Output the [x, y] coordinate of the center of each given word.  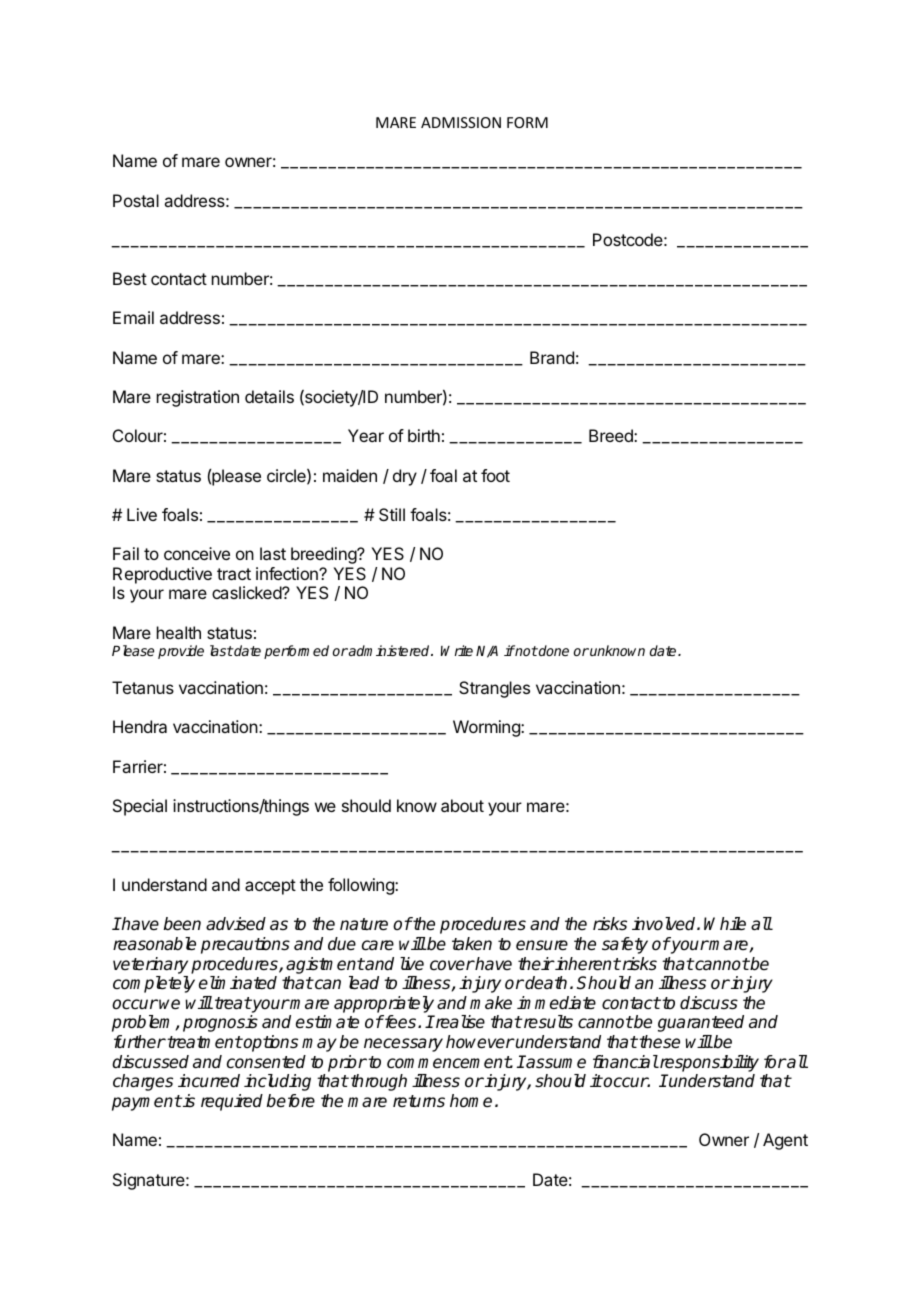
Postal [136, 200]
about [462, 805]
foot [495, 475]
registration [198, 398]
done [553, 650]
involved [665, 924]
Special [140, 807]
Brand [552, 357]
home [471, 1101]
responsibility [708, 1063]
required [232, 1102]
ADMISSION [461, 122]
